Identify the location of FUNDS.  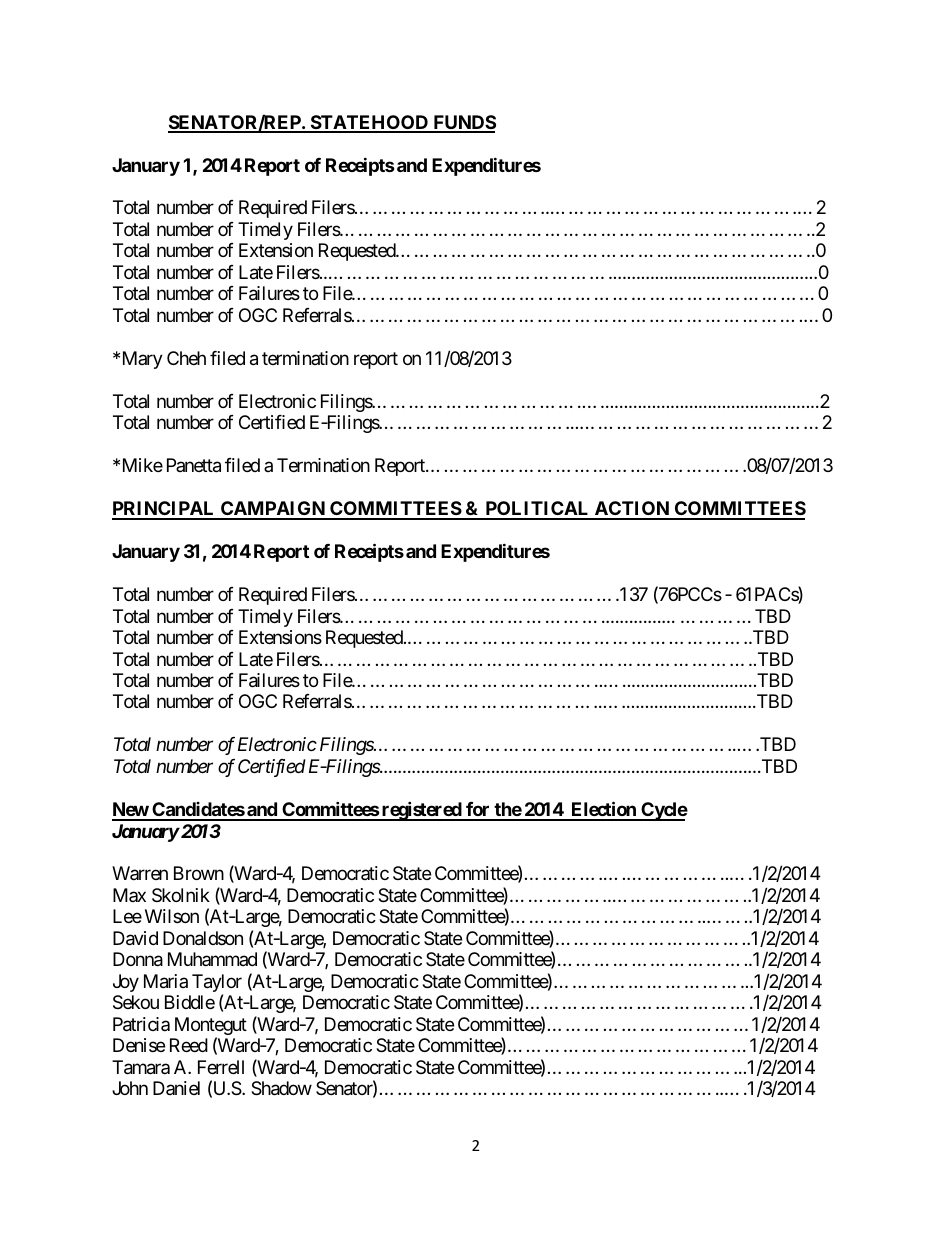
(463, 123).
